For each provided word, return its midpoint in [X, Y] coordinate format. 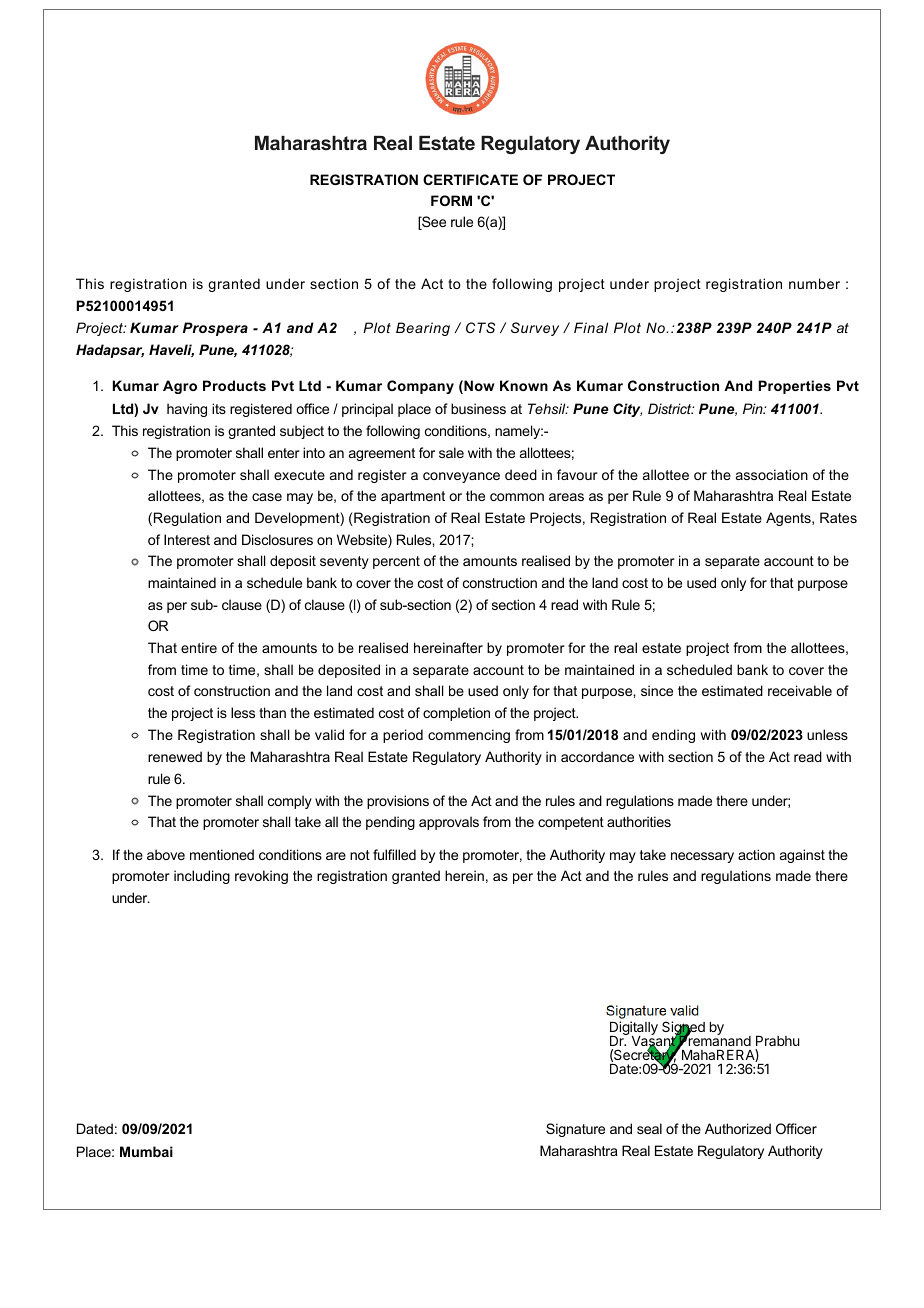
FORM [451, 200]
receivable [800, 690]
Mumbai [146, 1151]
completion [456, 714]
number [814, 283]
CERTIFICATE [470, 179]
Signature [575, 1130]
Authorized [738, 1128]
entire [199, 647]
